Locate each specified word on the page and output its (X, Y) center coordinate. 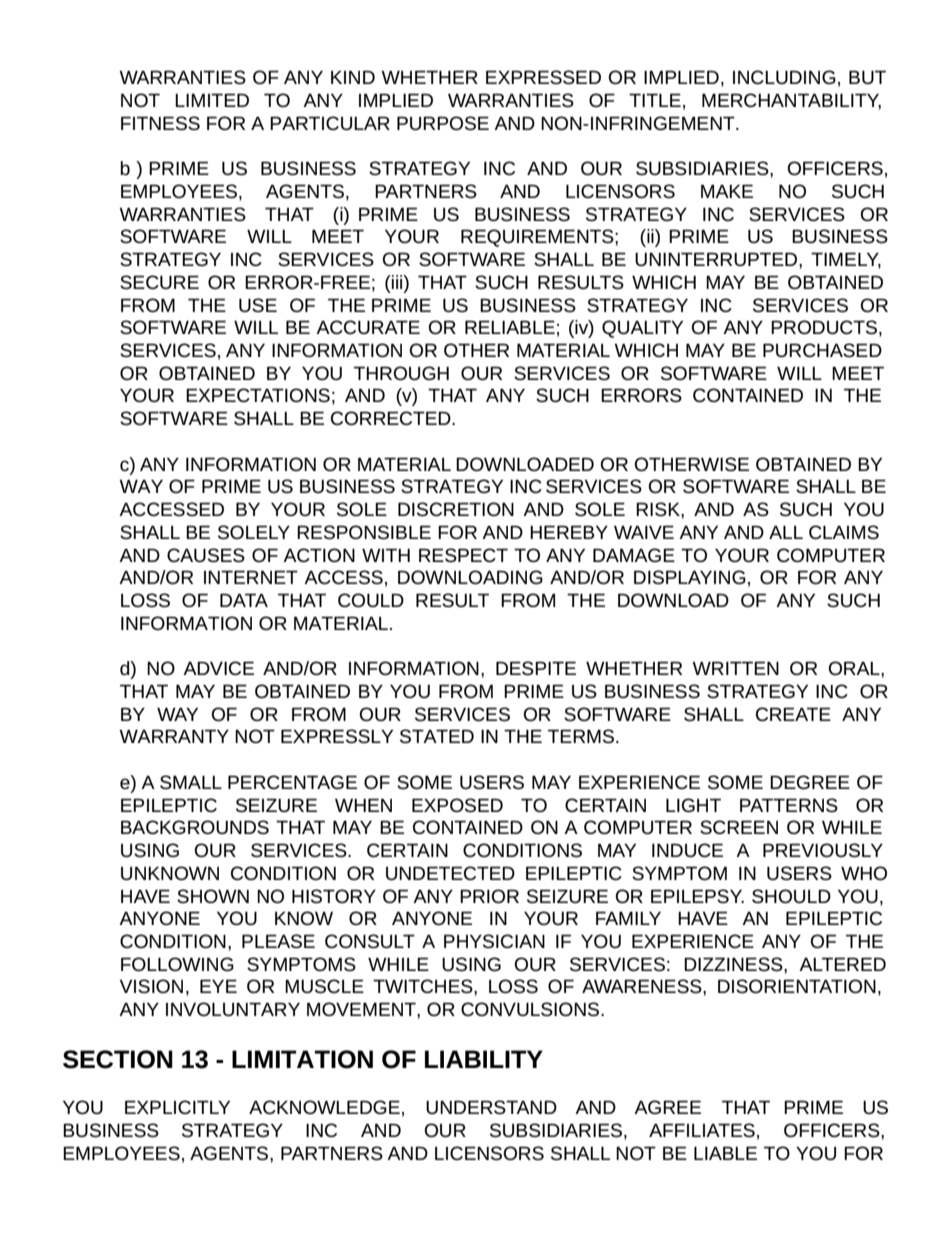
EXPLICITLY (177, 1107)
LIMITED (212, 100)
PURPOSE (443, 123)
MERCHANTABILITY (791, 101)
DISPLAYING (690, 577)
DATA (244, 600)
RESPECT (463, 555)
